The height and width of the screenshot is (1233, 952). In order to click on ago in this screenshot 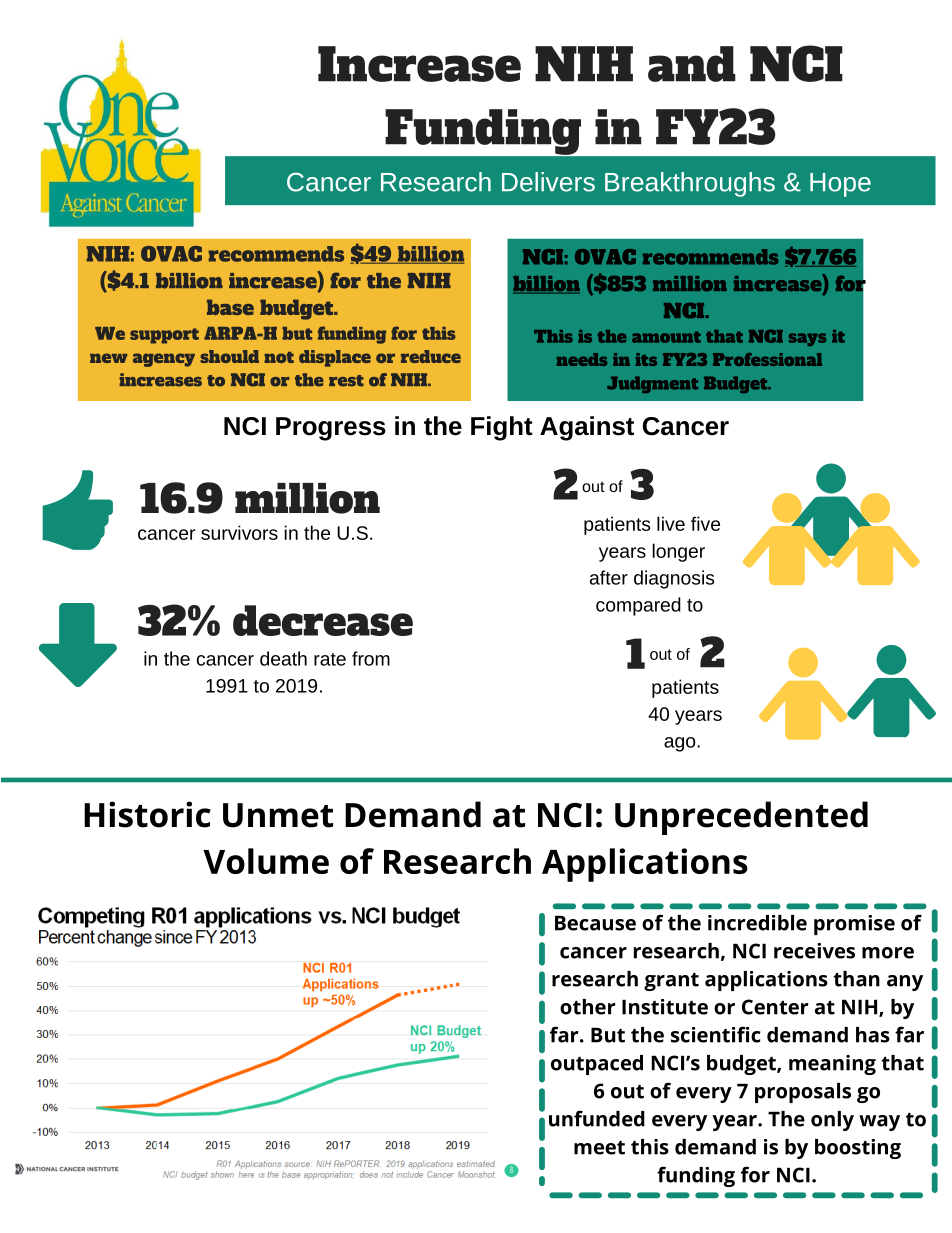, I will do `click(681, 744)`.
